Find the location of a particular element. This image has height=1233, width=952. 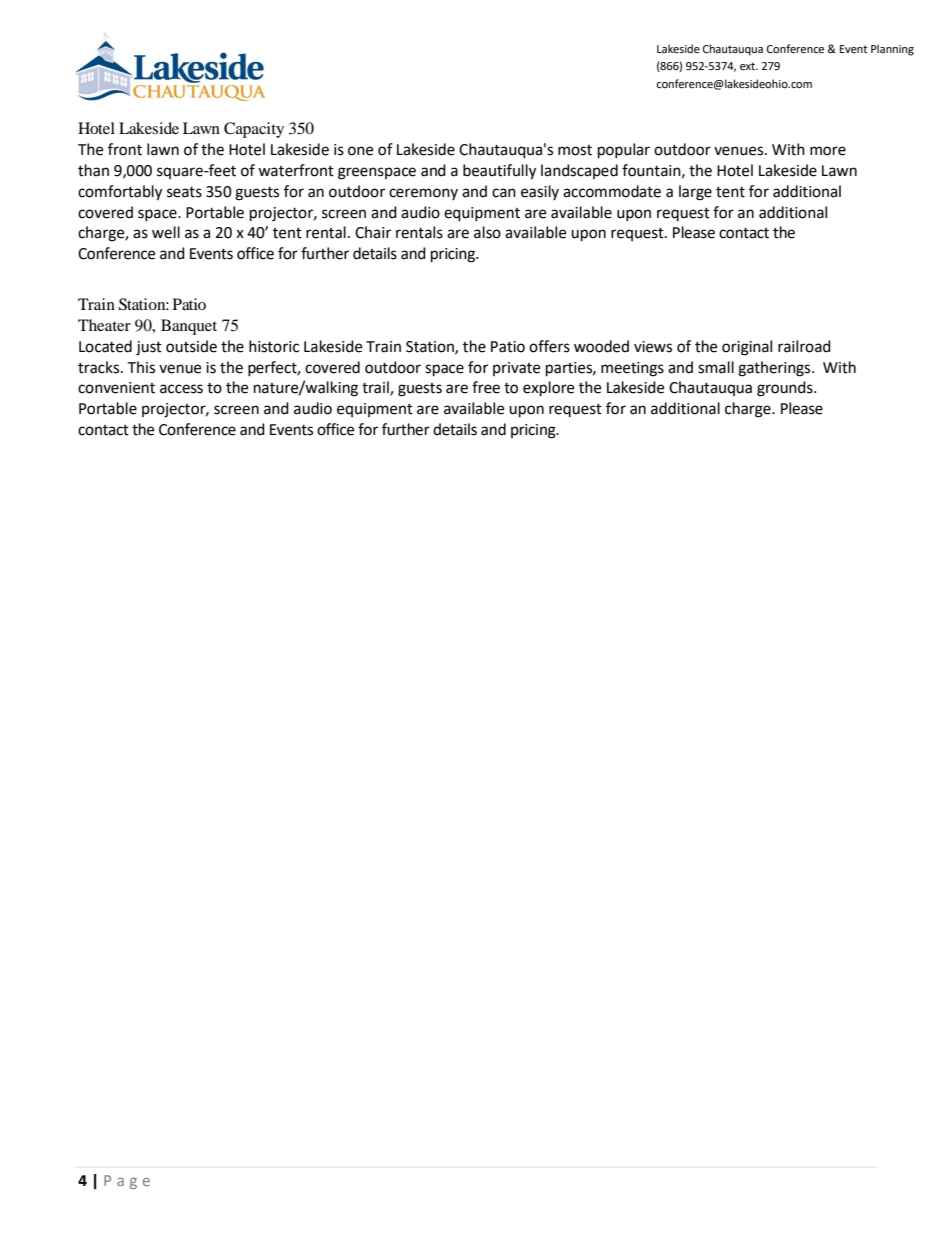

well is located at coordinates (166, 232).
